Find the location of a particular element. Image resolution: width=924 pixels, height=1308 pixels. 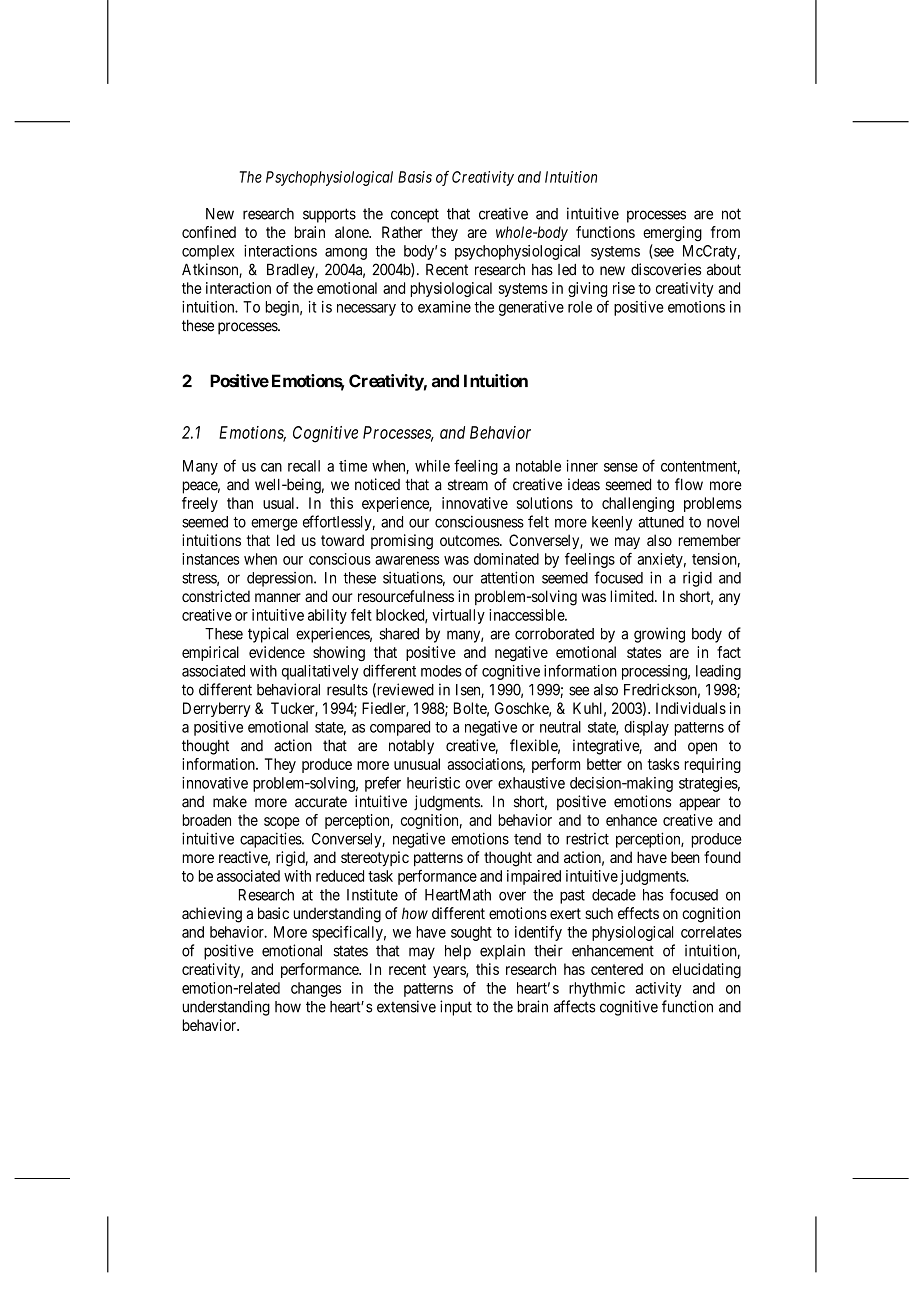

display is located at coordinates (646, 728).
